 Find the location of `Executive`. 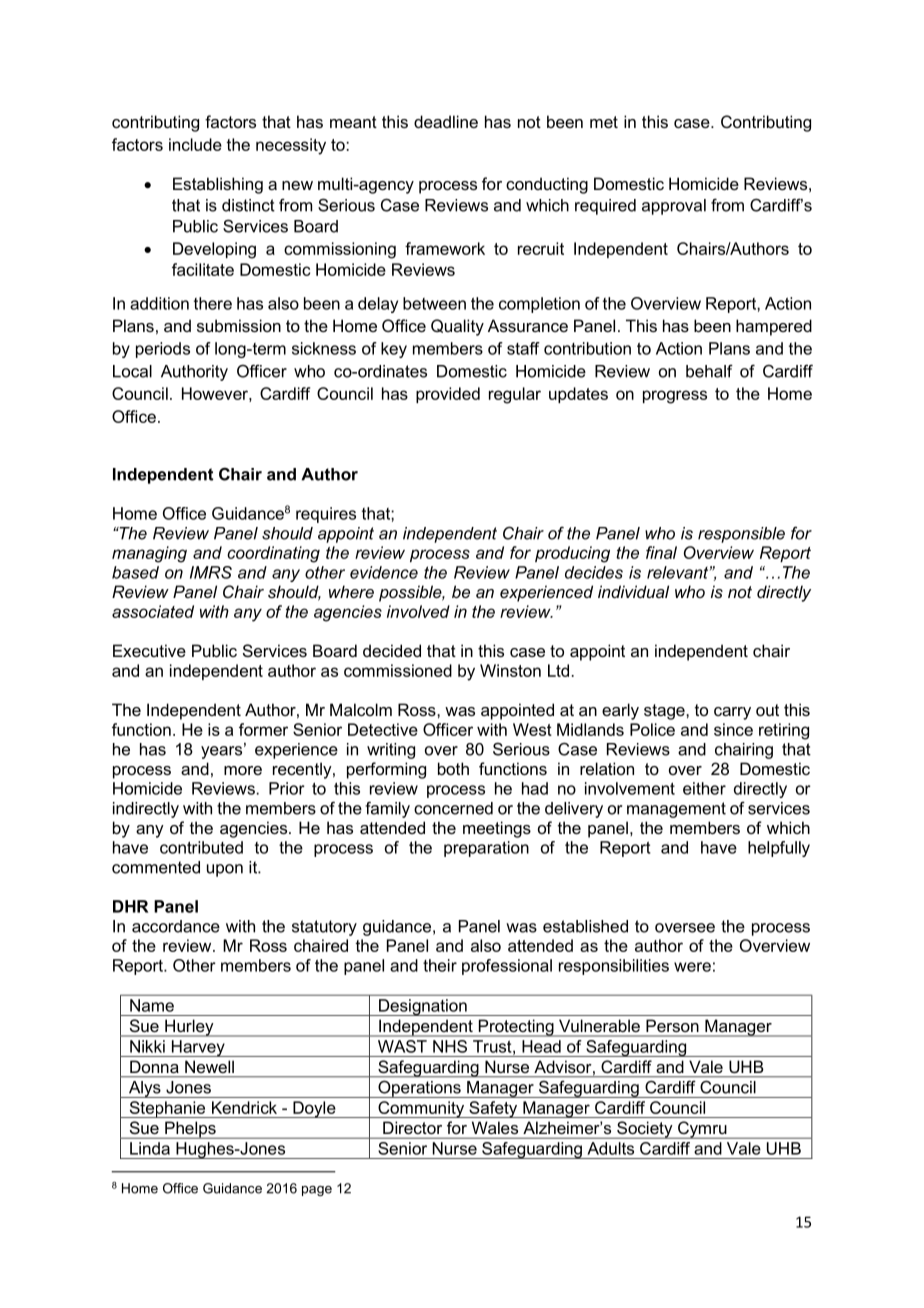

Executive is located at coordinates (149, 650).
